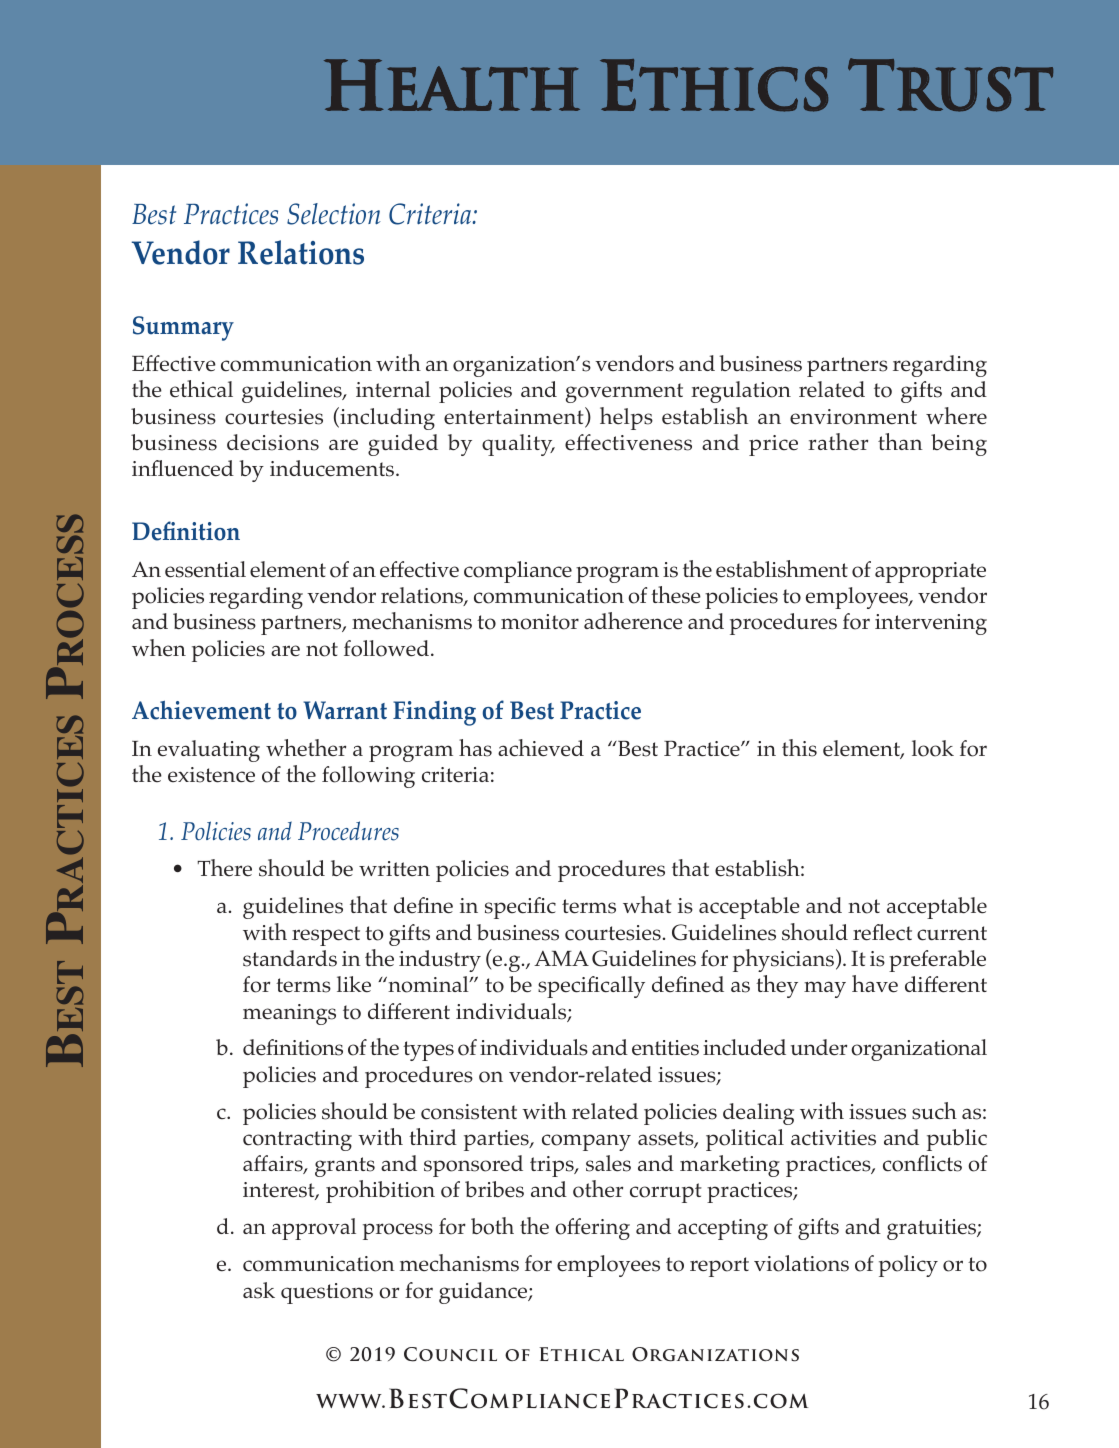 The width and height of the image is (1119, 1448). What do you see at coordinates (334, 214) in the image?
I see `Selection` at bounding box center [334, 214].
